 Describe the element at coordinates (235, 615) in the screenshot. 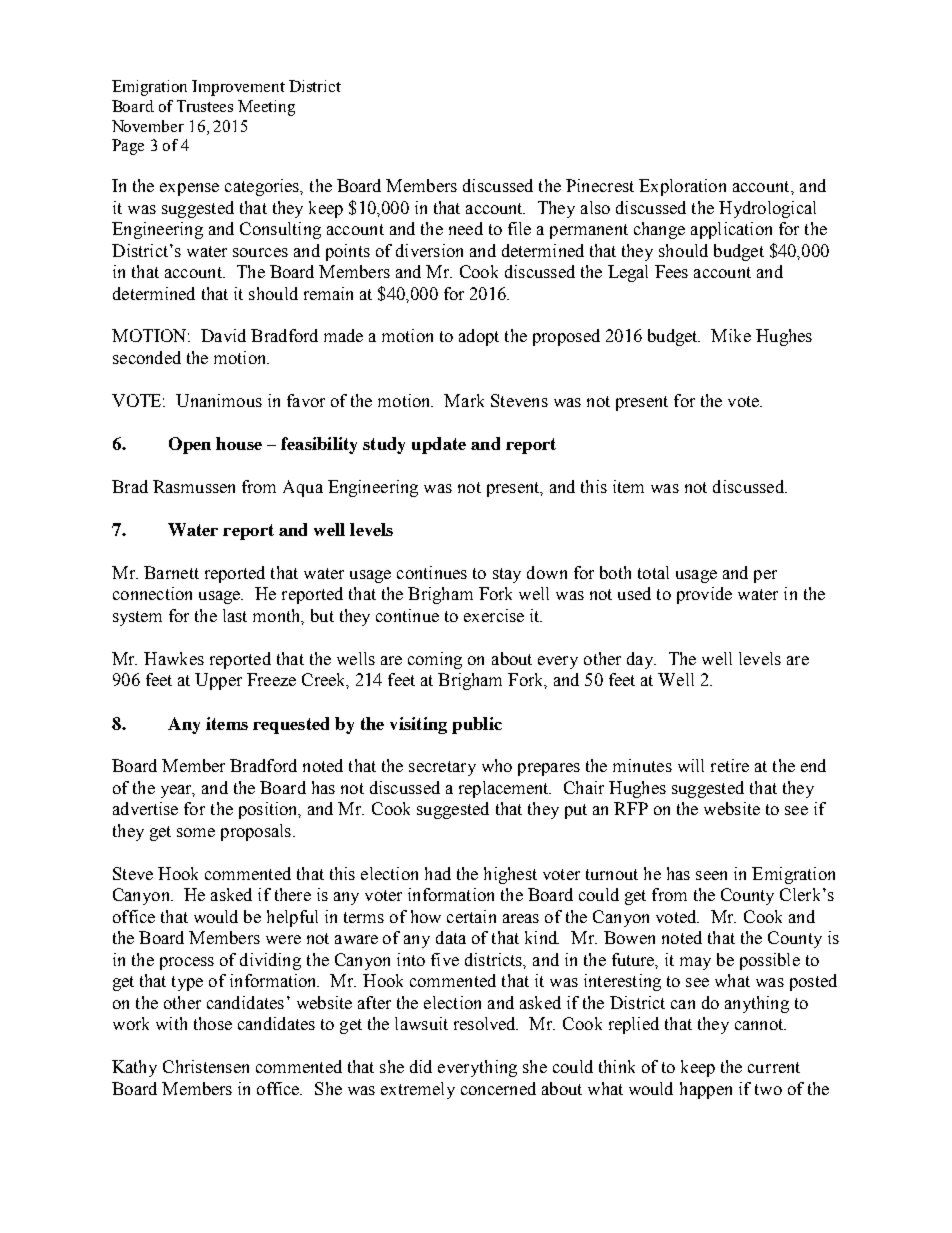

I see `last` at that location.
